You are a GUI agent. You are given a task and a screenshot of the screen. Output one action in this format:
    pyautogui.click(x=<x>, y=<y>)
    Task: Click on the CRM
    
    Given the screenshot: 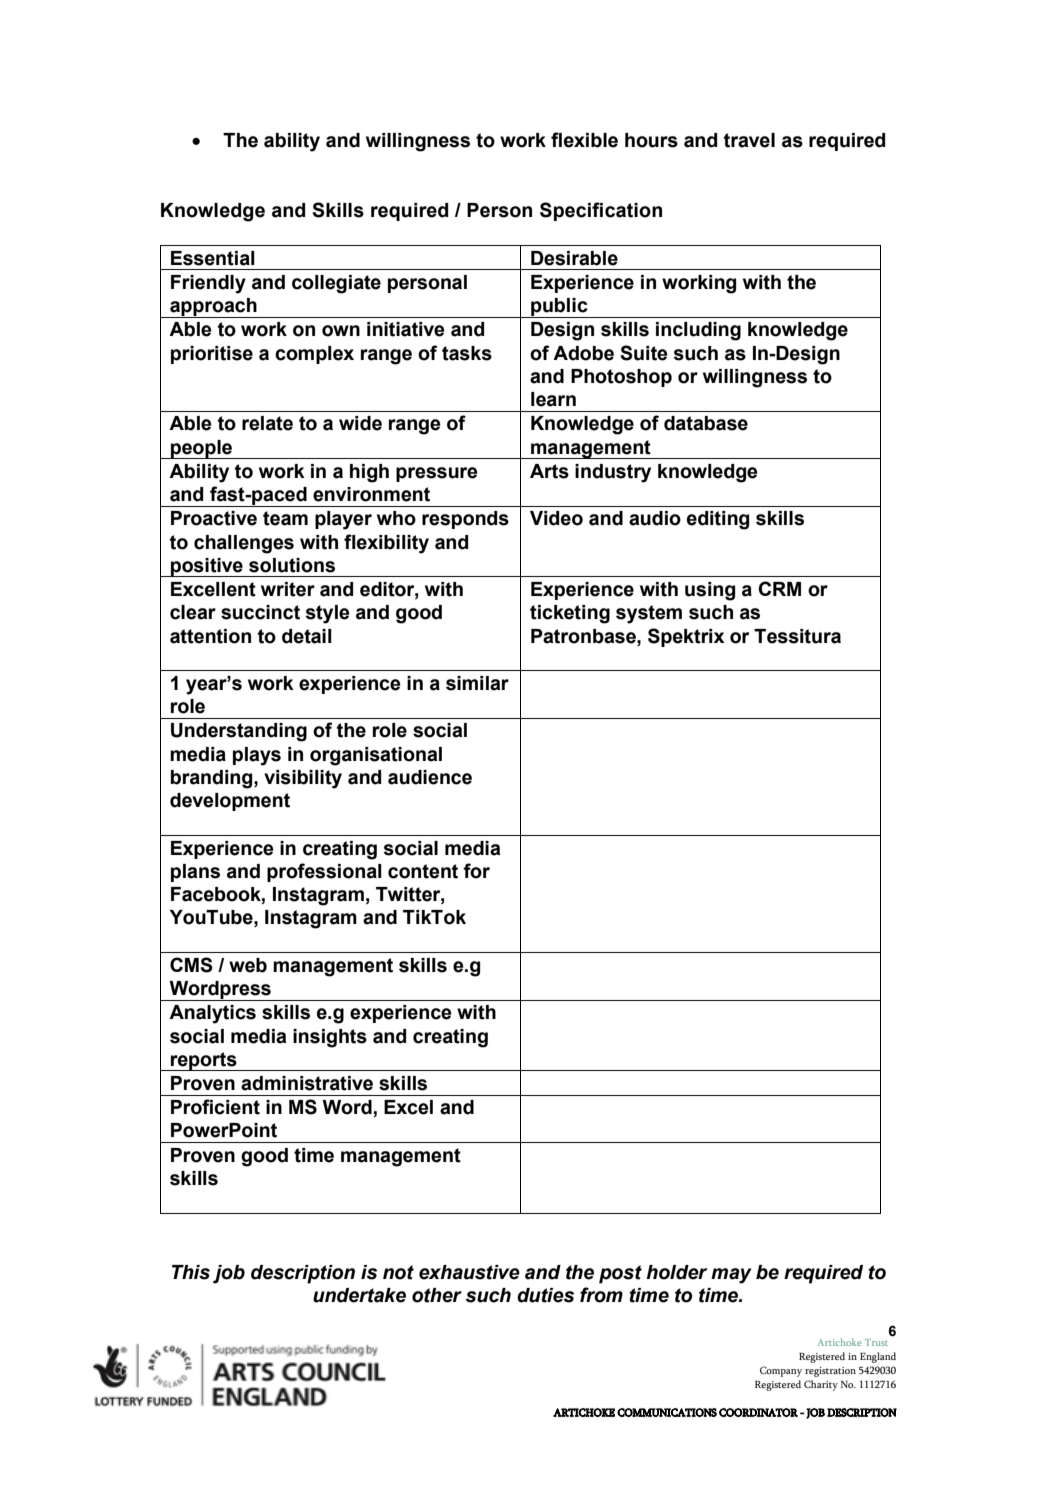 What is the action you would take?
    pyautogui.click(x=780, y=588)
